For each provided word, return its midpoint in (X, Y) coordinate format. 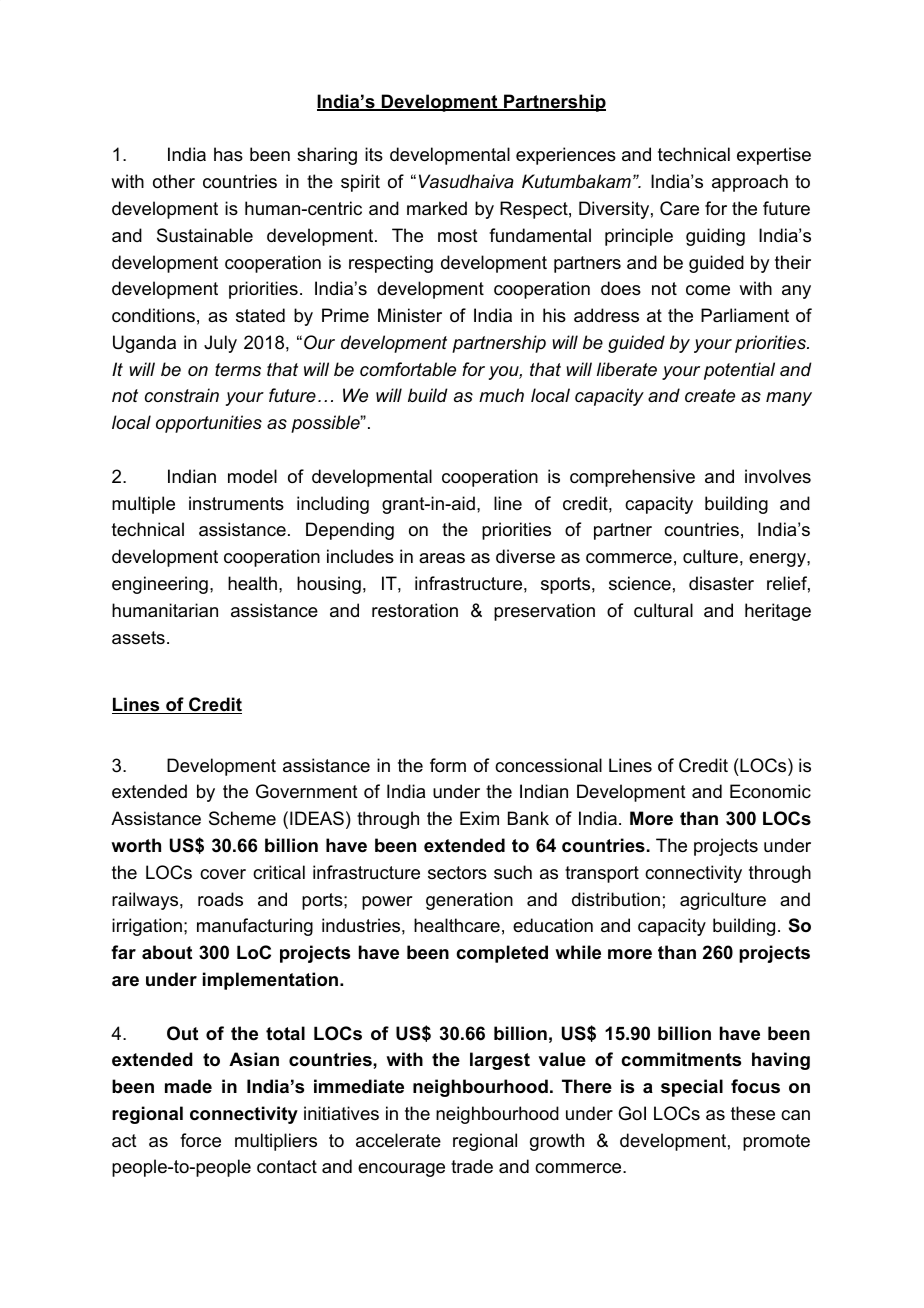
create (710, 396)
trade (472, 1166)
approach (750, 183)
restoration (415, 610)
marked (437, 208)
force (200, 1140)
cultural (663, 610)
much (501, 395)
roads (220, 899)
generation (469, 901)
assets (138, 638)
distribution (616, 899)
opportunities (209, 424)
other (174, 181)
